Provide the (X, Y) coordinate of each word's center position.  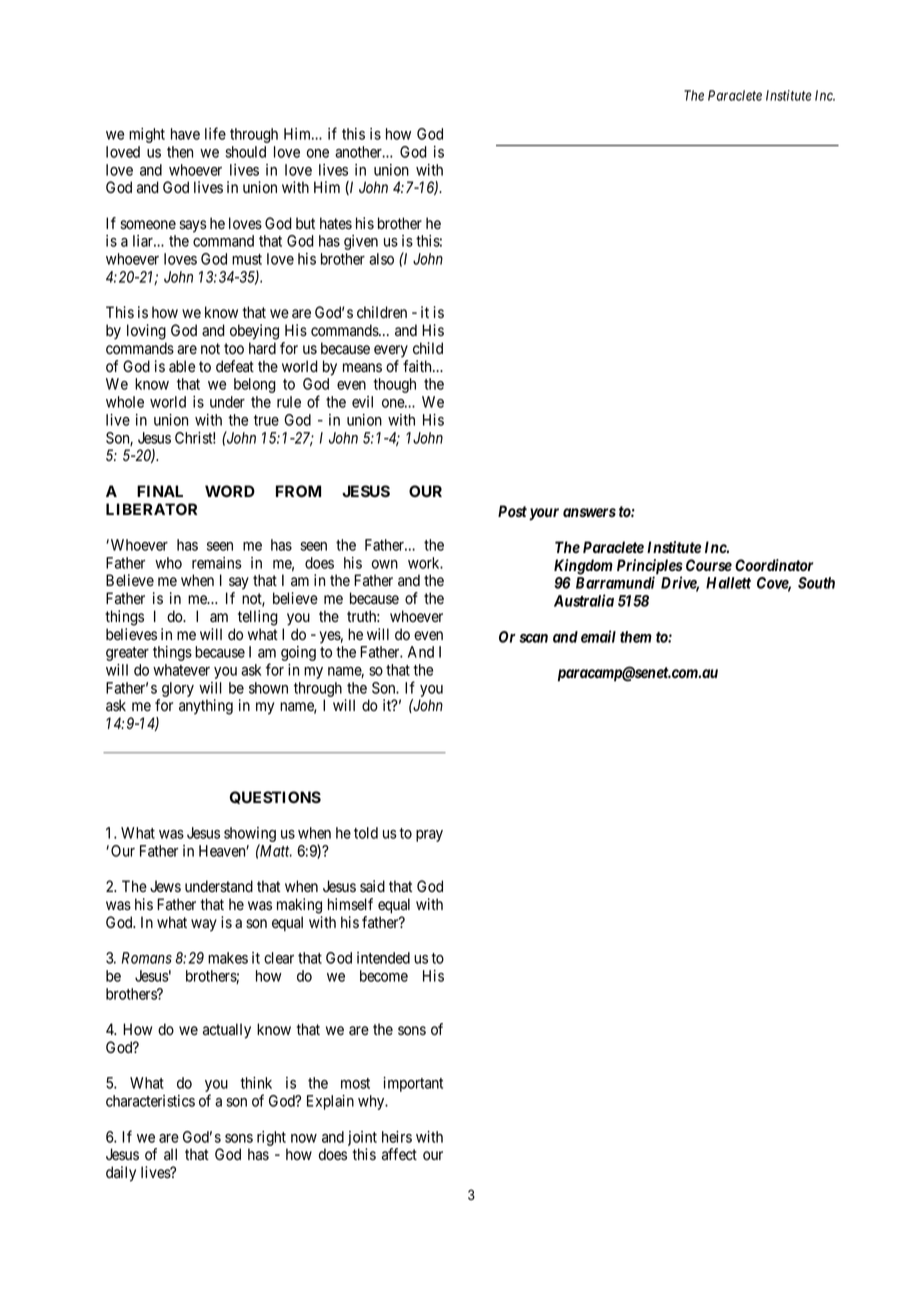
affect (399, 1154)
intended (383, 958)
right (271, 1138)
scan (533, 638)
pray (429, 836)
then (180, 152)
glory (178, 689)
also (381, 259)
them (636, 637)
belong (255, 385)
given (361, 242)
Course (709, 565)
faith (418, 366)
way (204, 925)
